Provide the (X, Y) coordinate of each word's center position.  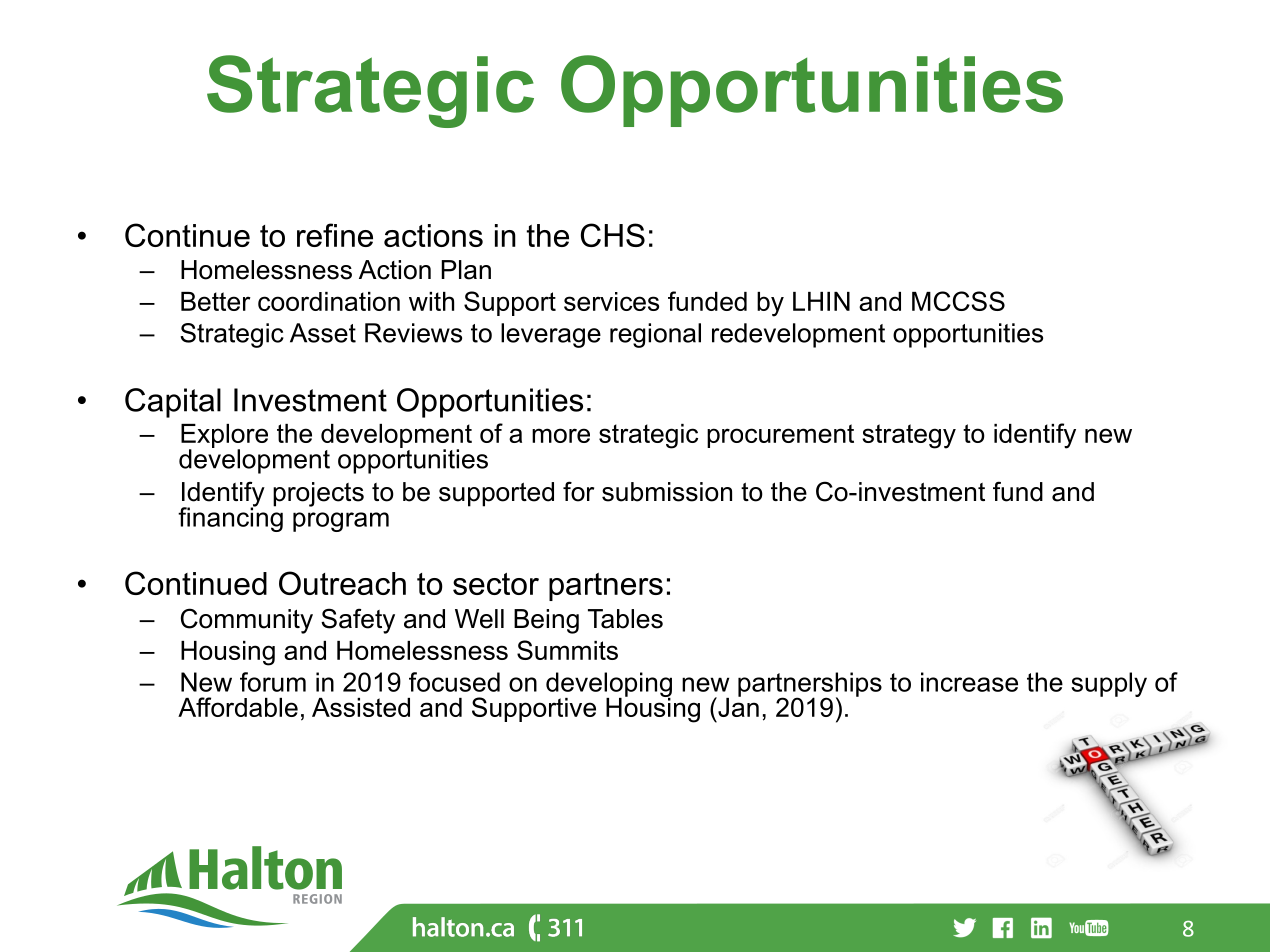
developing (609, 685)
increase (969, 682)
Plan (466, 270)
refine (335, 235)
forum (273, 682)
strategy (909, 436)
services (611, 301)
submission (667, 492)
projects (318, 494)
